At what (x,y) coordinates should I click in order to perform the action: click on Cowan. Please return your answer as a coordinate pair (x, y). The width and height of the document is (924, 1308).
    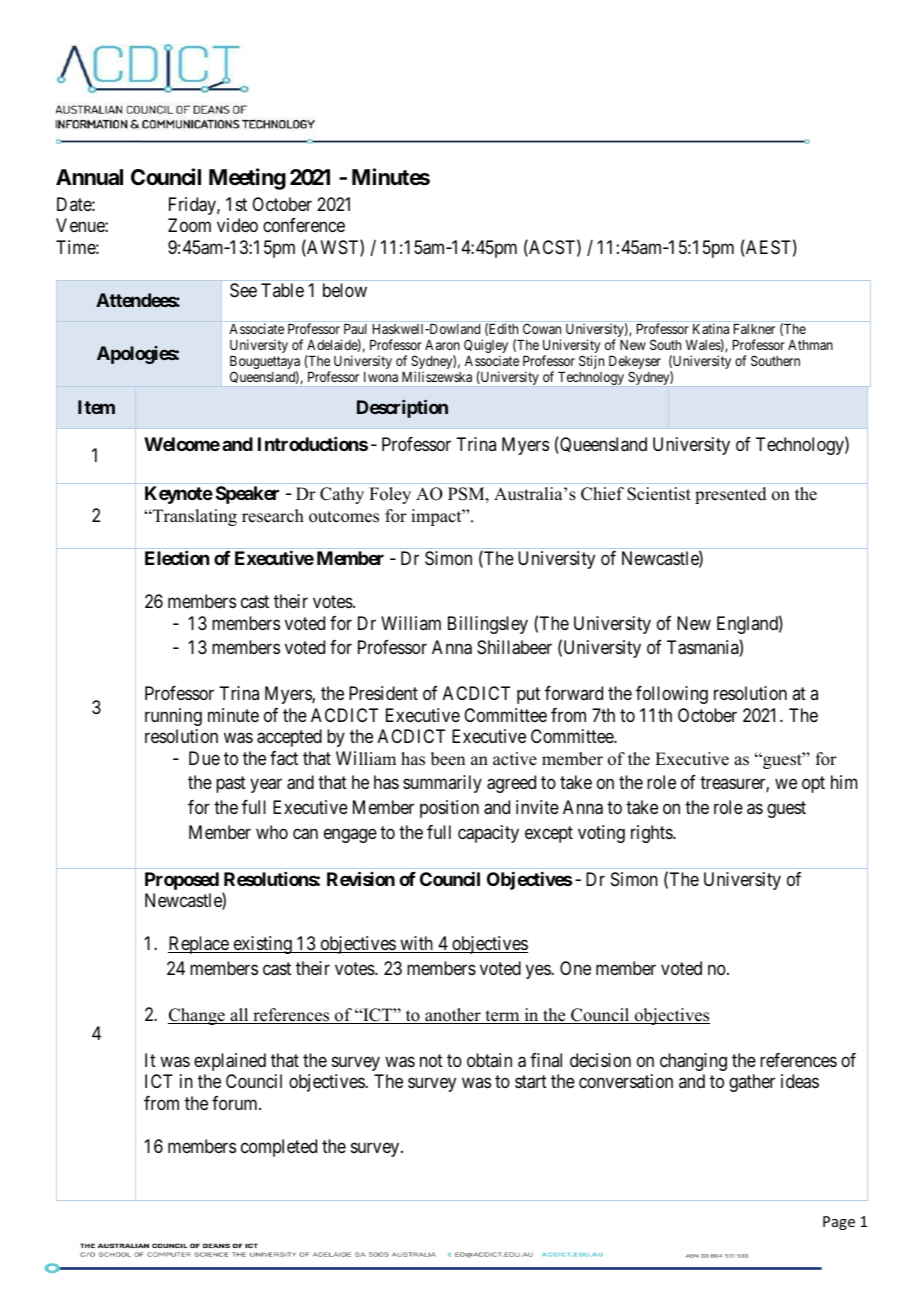
    Looking at the image, I should click on (542, 328).
